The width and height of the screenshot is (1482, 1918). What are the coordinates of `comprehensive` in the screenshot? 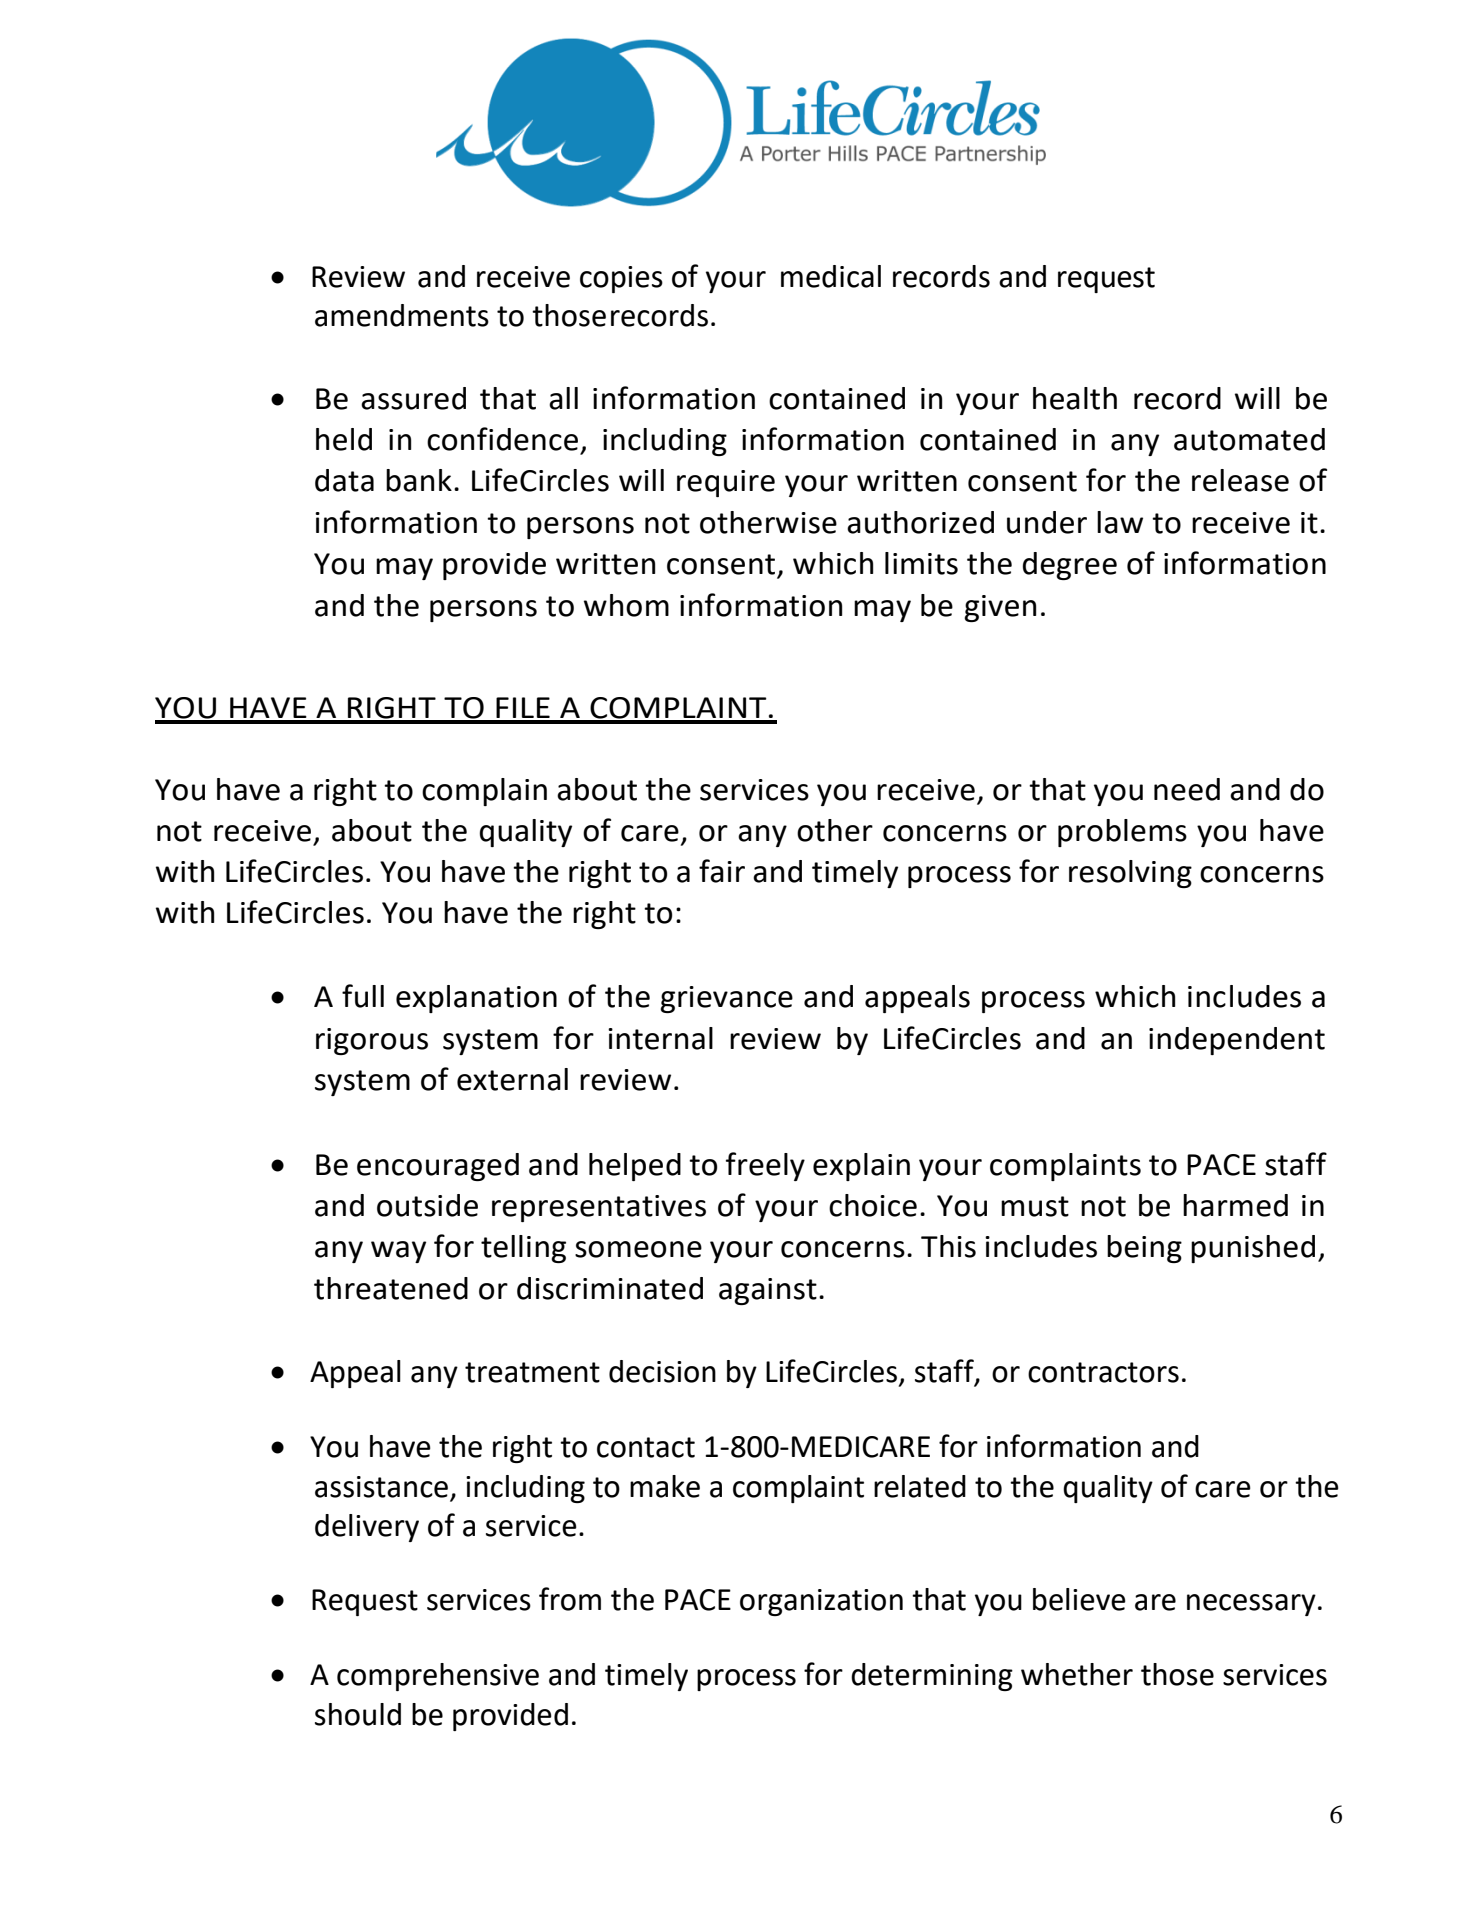 It's located at (438, 1677).
